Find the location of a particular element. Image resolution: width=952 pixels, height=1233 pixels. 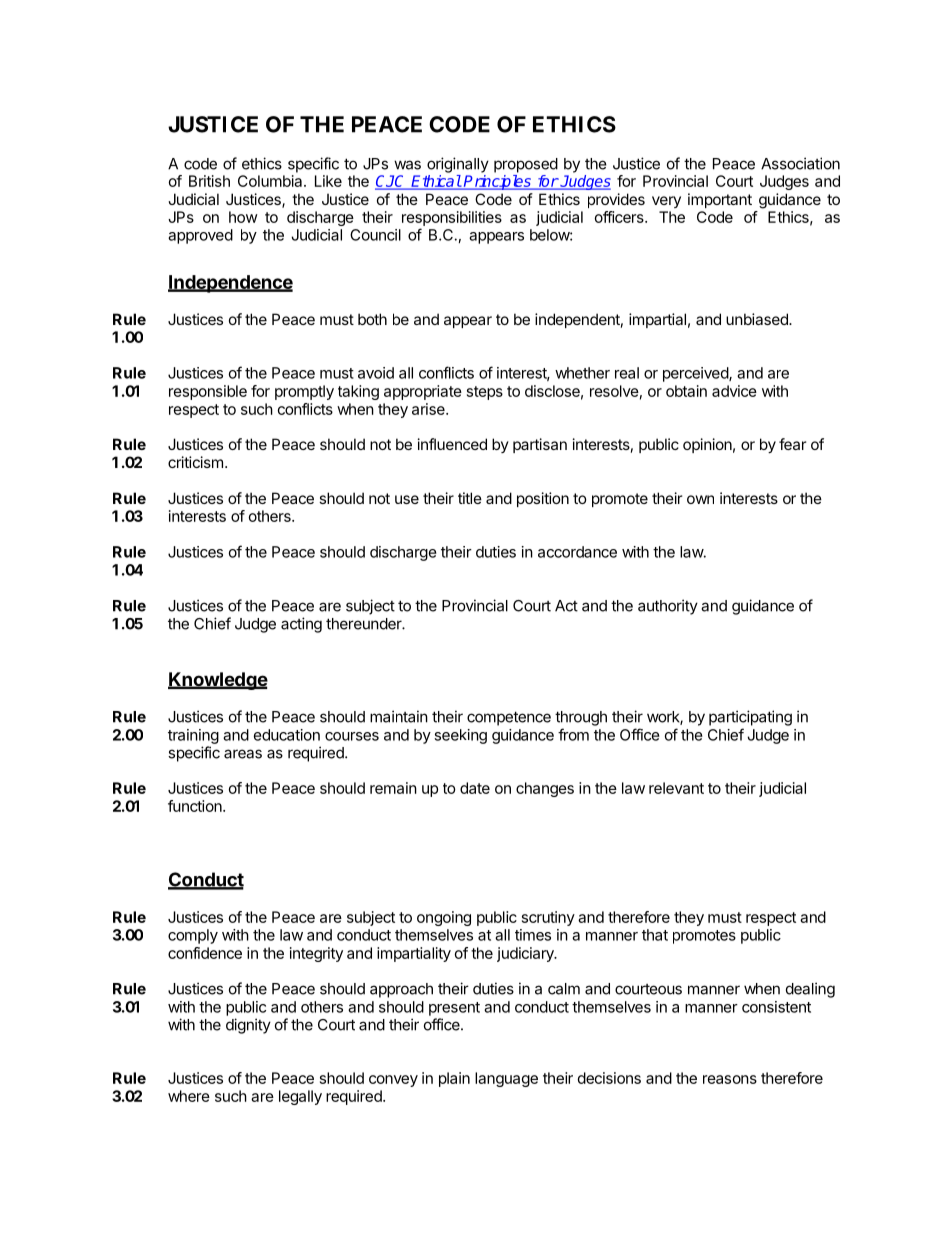

reasons is located at coordinates (730, 1079).
